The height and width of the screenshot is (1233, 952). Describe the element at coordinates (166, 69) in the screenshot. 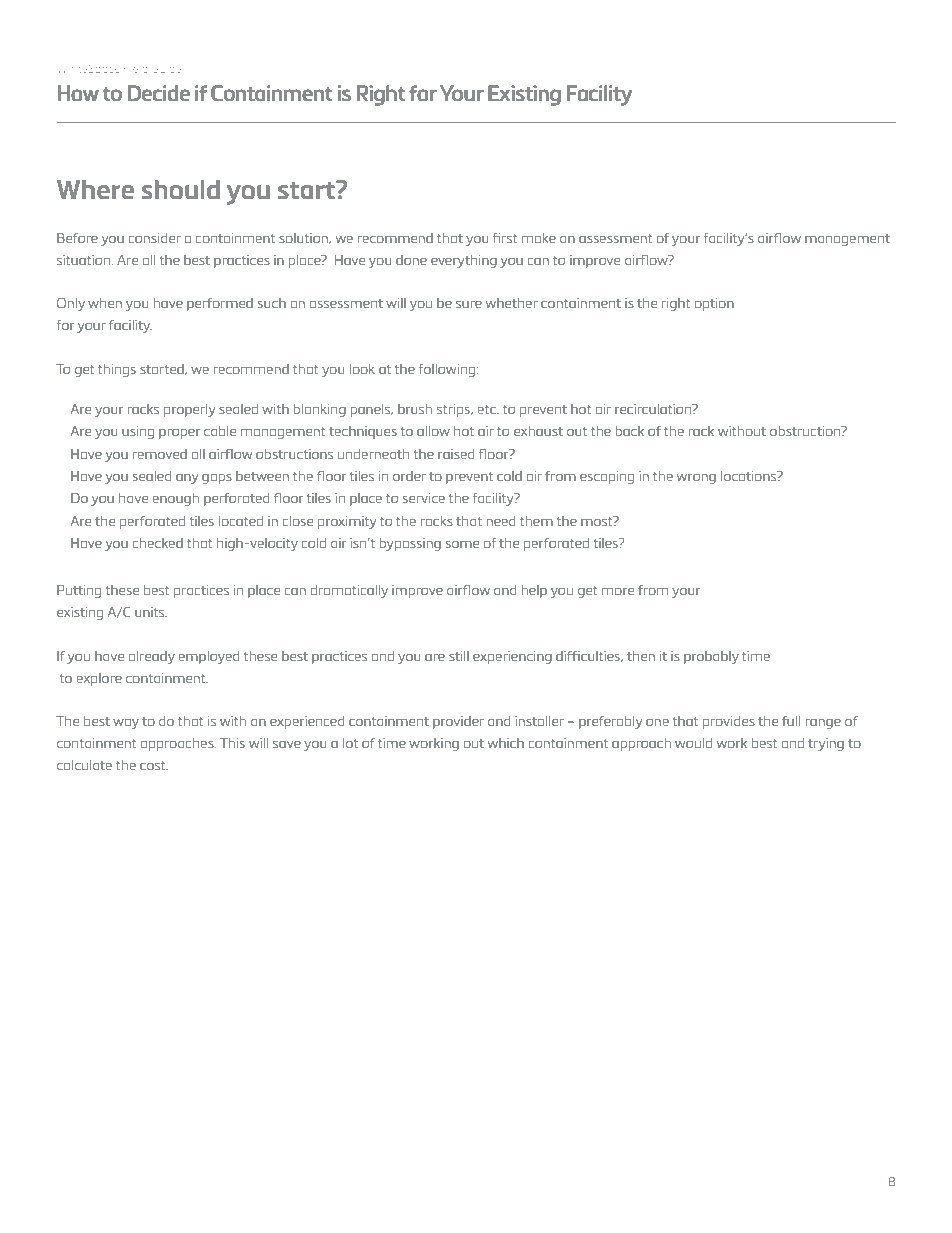

I see `Guide` at that location.
